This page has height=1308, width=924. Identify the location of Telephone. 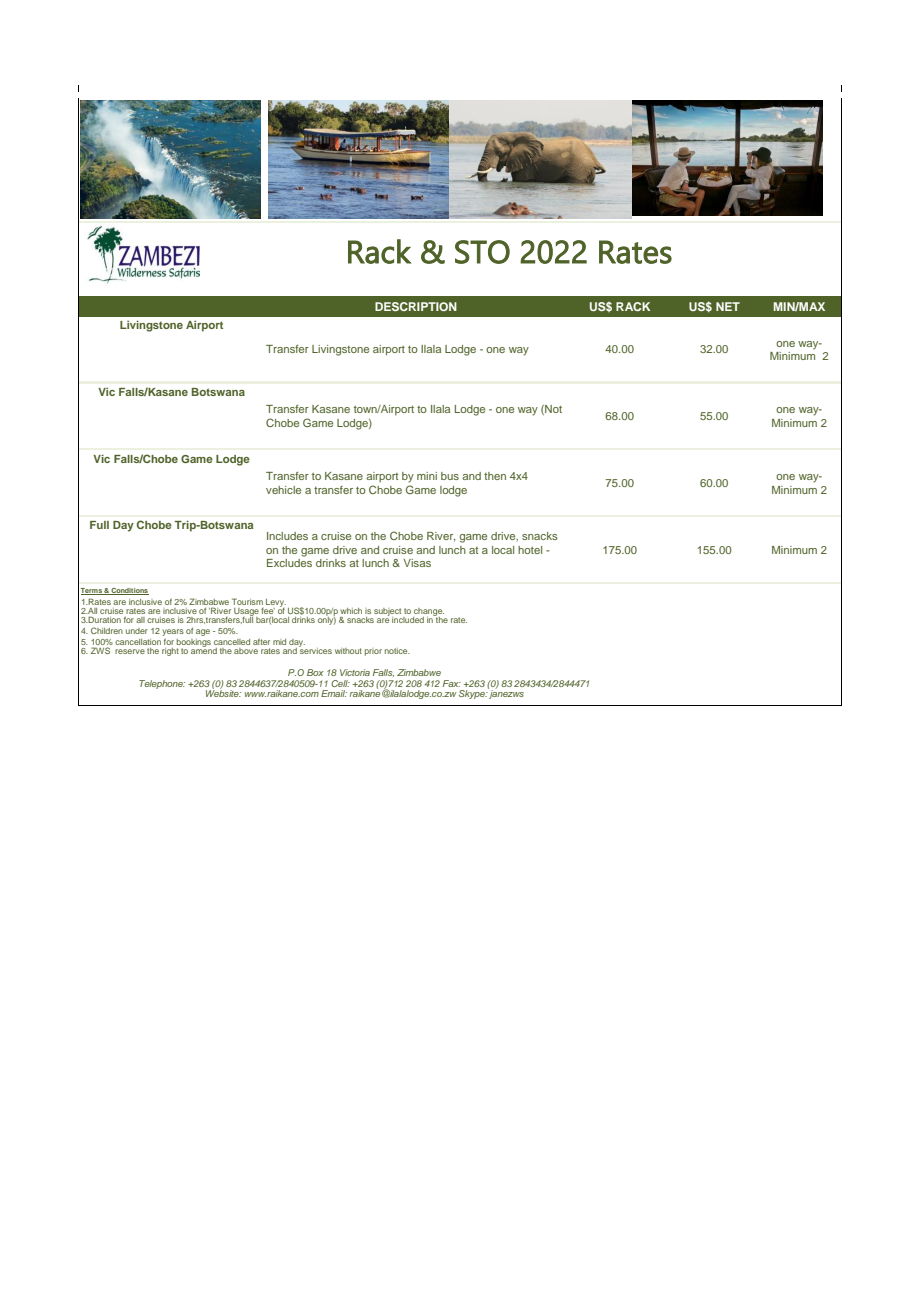
(162, 684).
